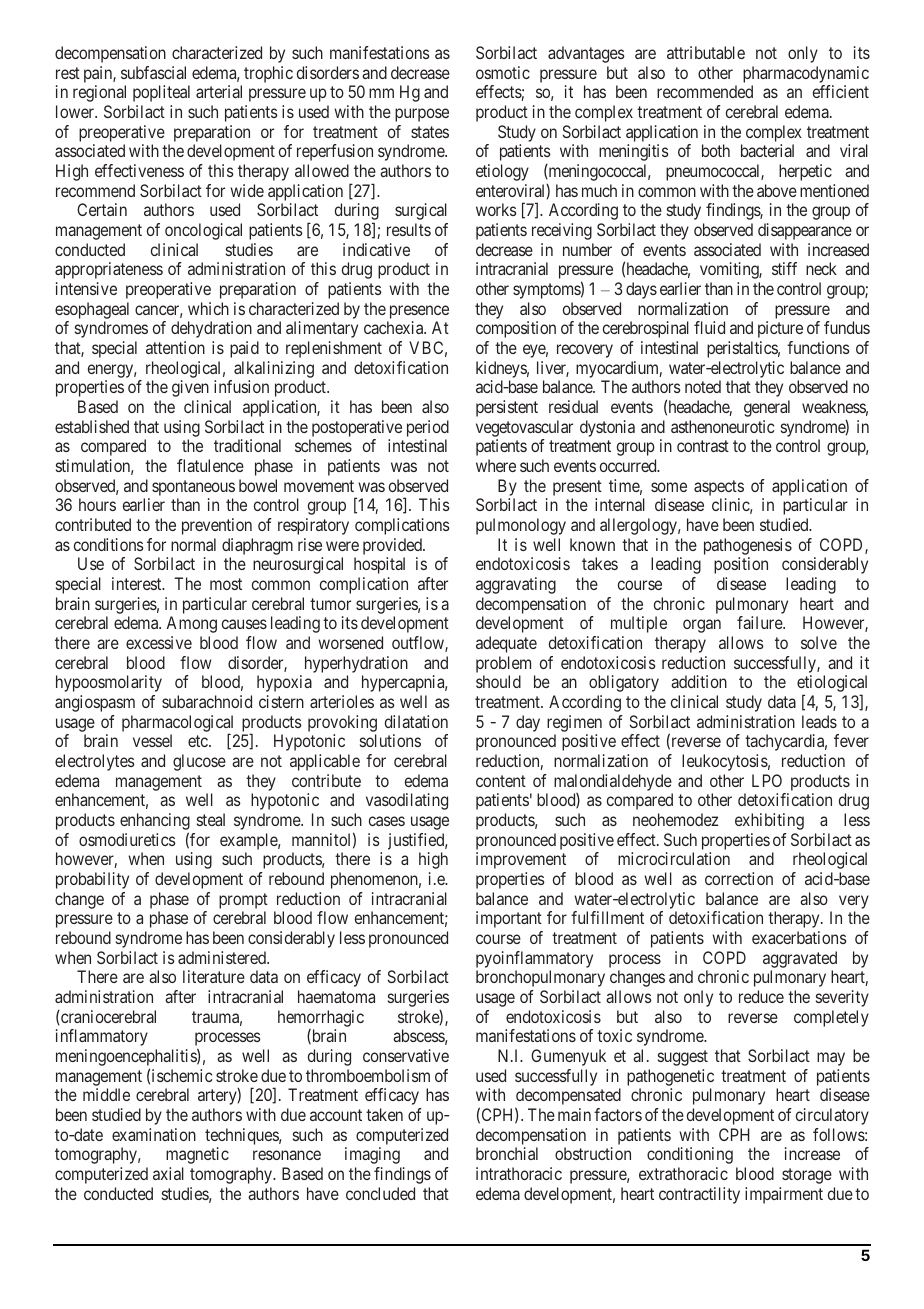 Image resolution: width=924 pixels, height=1309 pixels. I want to click on failure, so click(760, 622).
